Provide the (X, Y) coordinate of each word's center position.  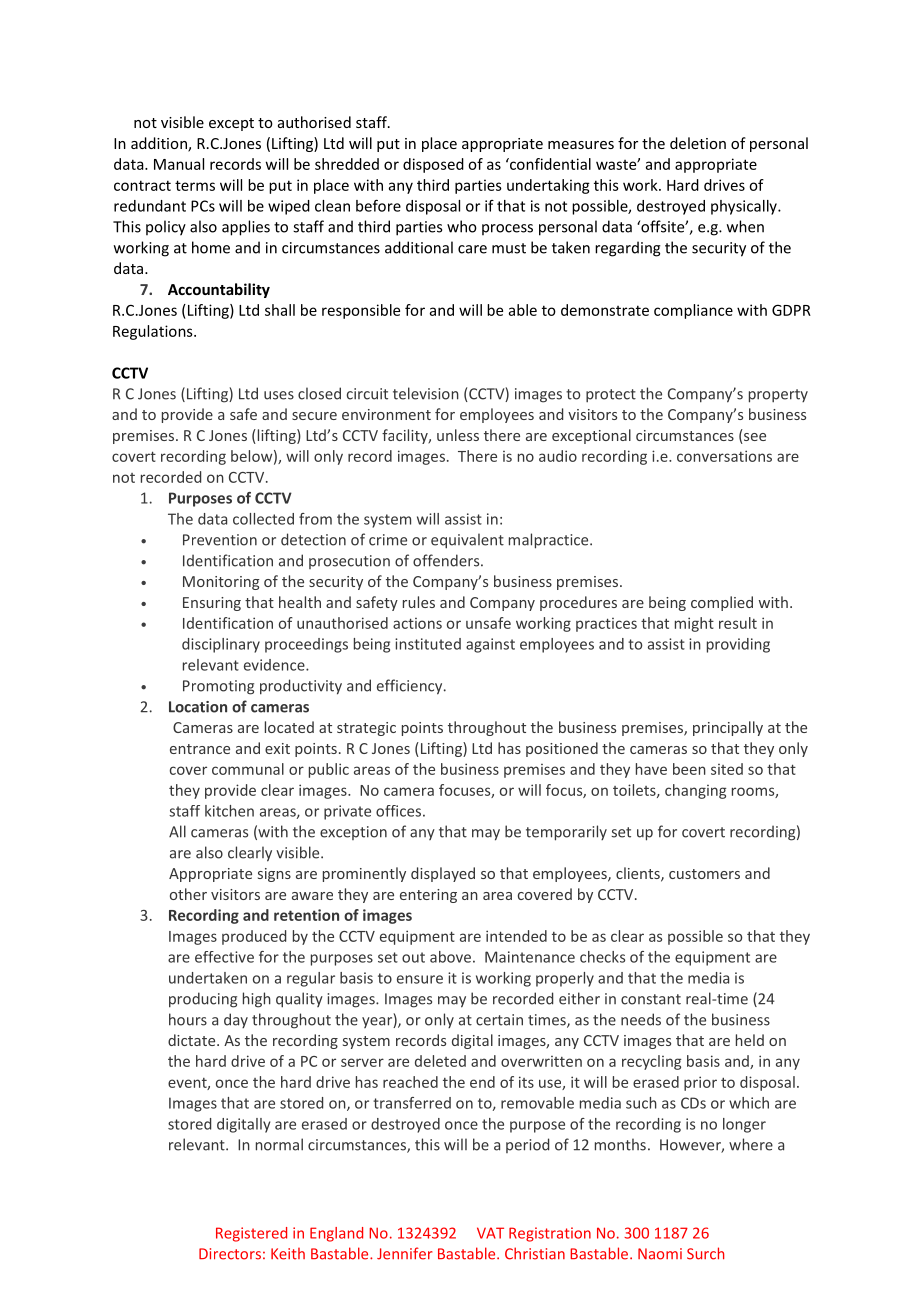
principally (728, 728)
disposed (433, 165)
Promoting (218, 687)
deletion (698, 143)
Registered (251, 1234)
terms (195, 185)
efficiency (411, 687)
